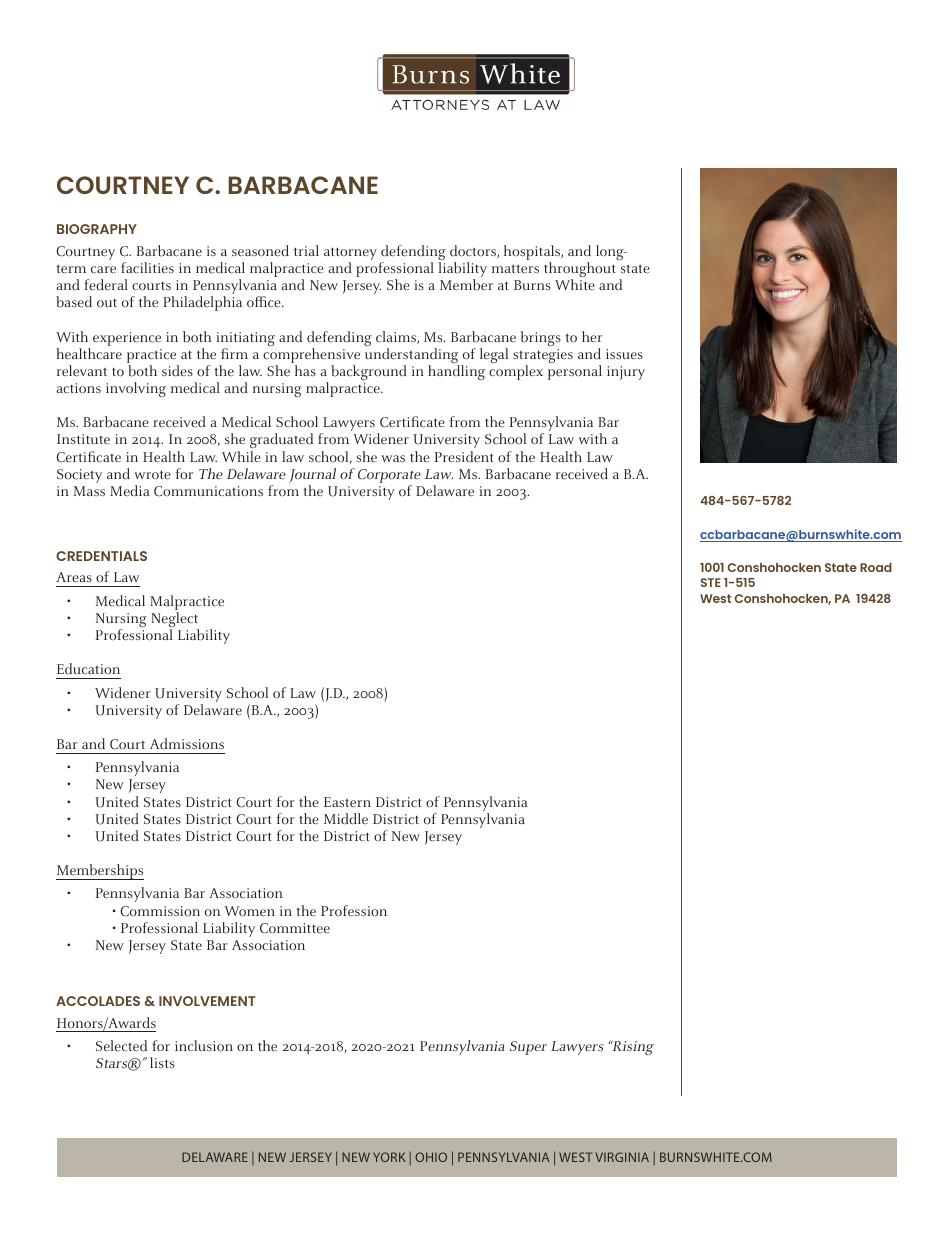 The height and width of the page is (1233, 952). What do you see at coordinates (152, 475) in the page?
I see `wrote` at bounding box center [152, 475].
